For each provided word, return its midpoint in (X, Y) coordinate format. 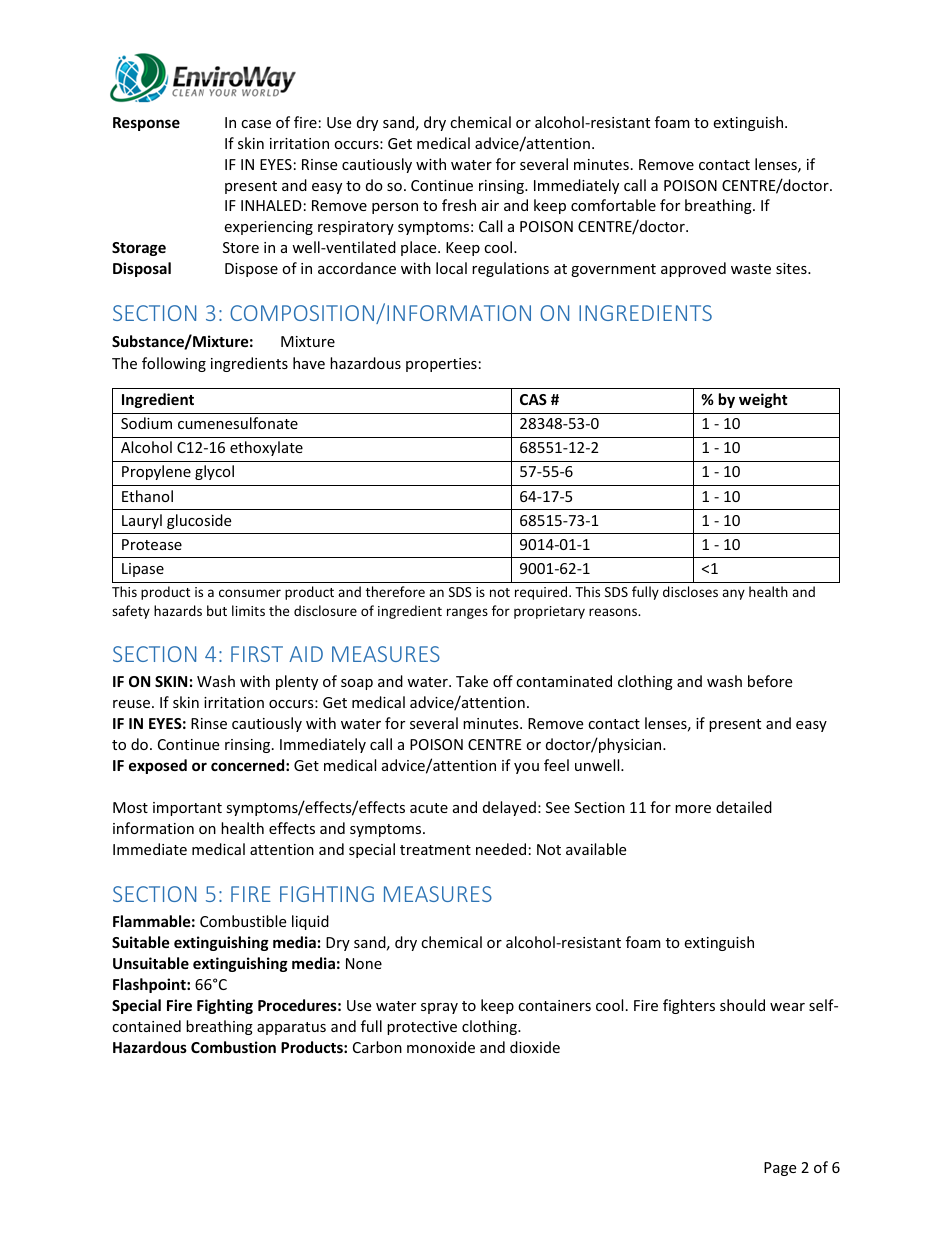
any (733, 594)
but (217, 610)
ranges (467, 613)
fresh (459, 205)
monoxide (441, 1047)
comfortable (613, 205)
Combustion (233, 1047)
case (256, 124)
